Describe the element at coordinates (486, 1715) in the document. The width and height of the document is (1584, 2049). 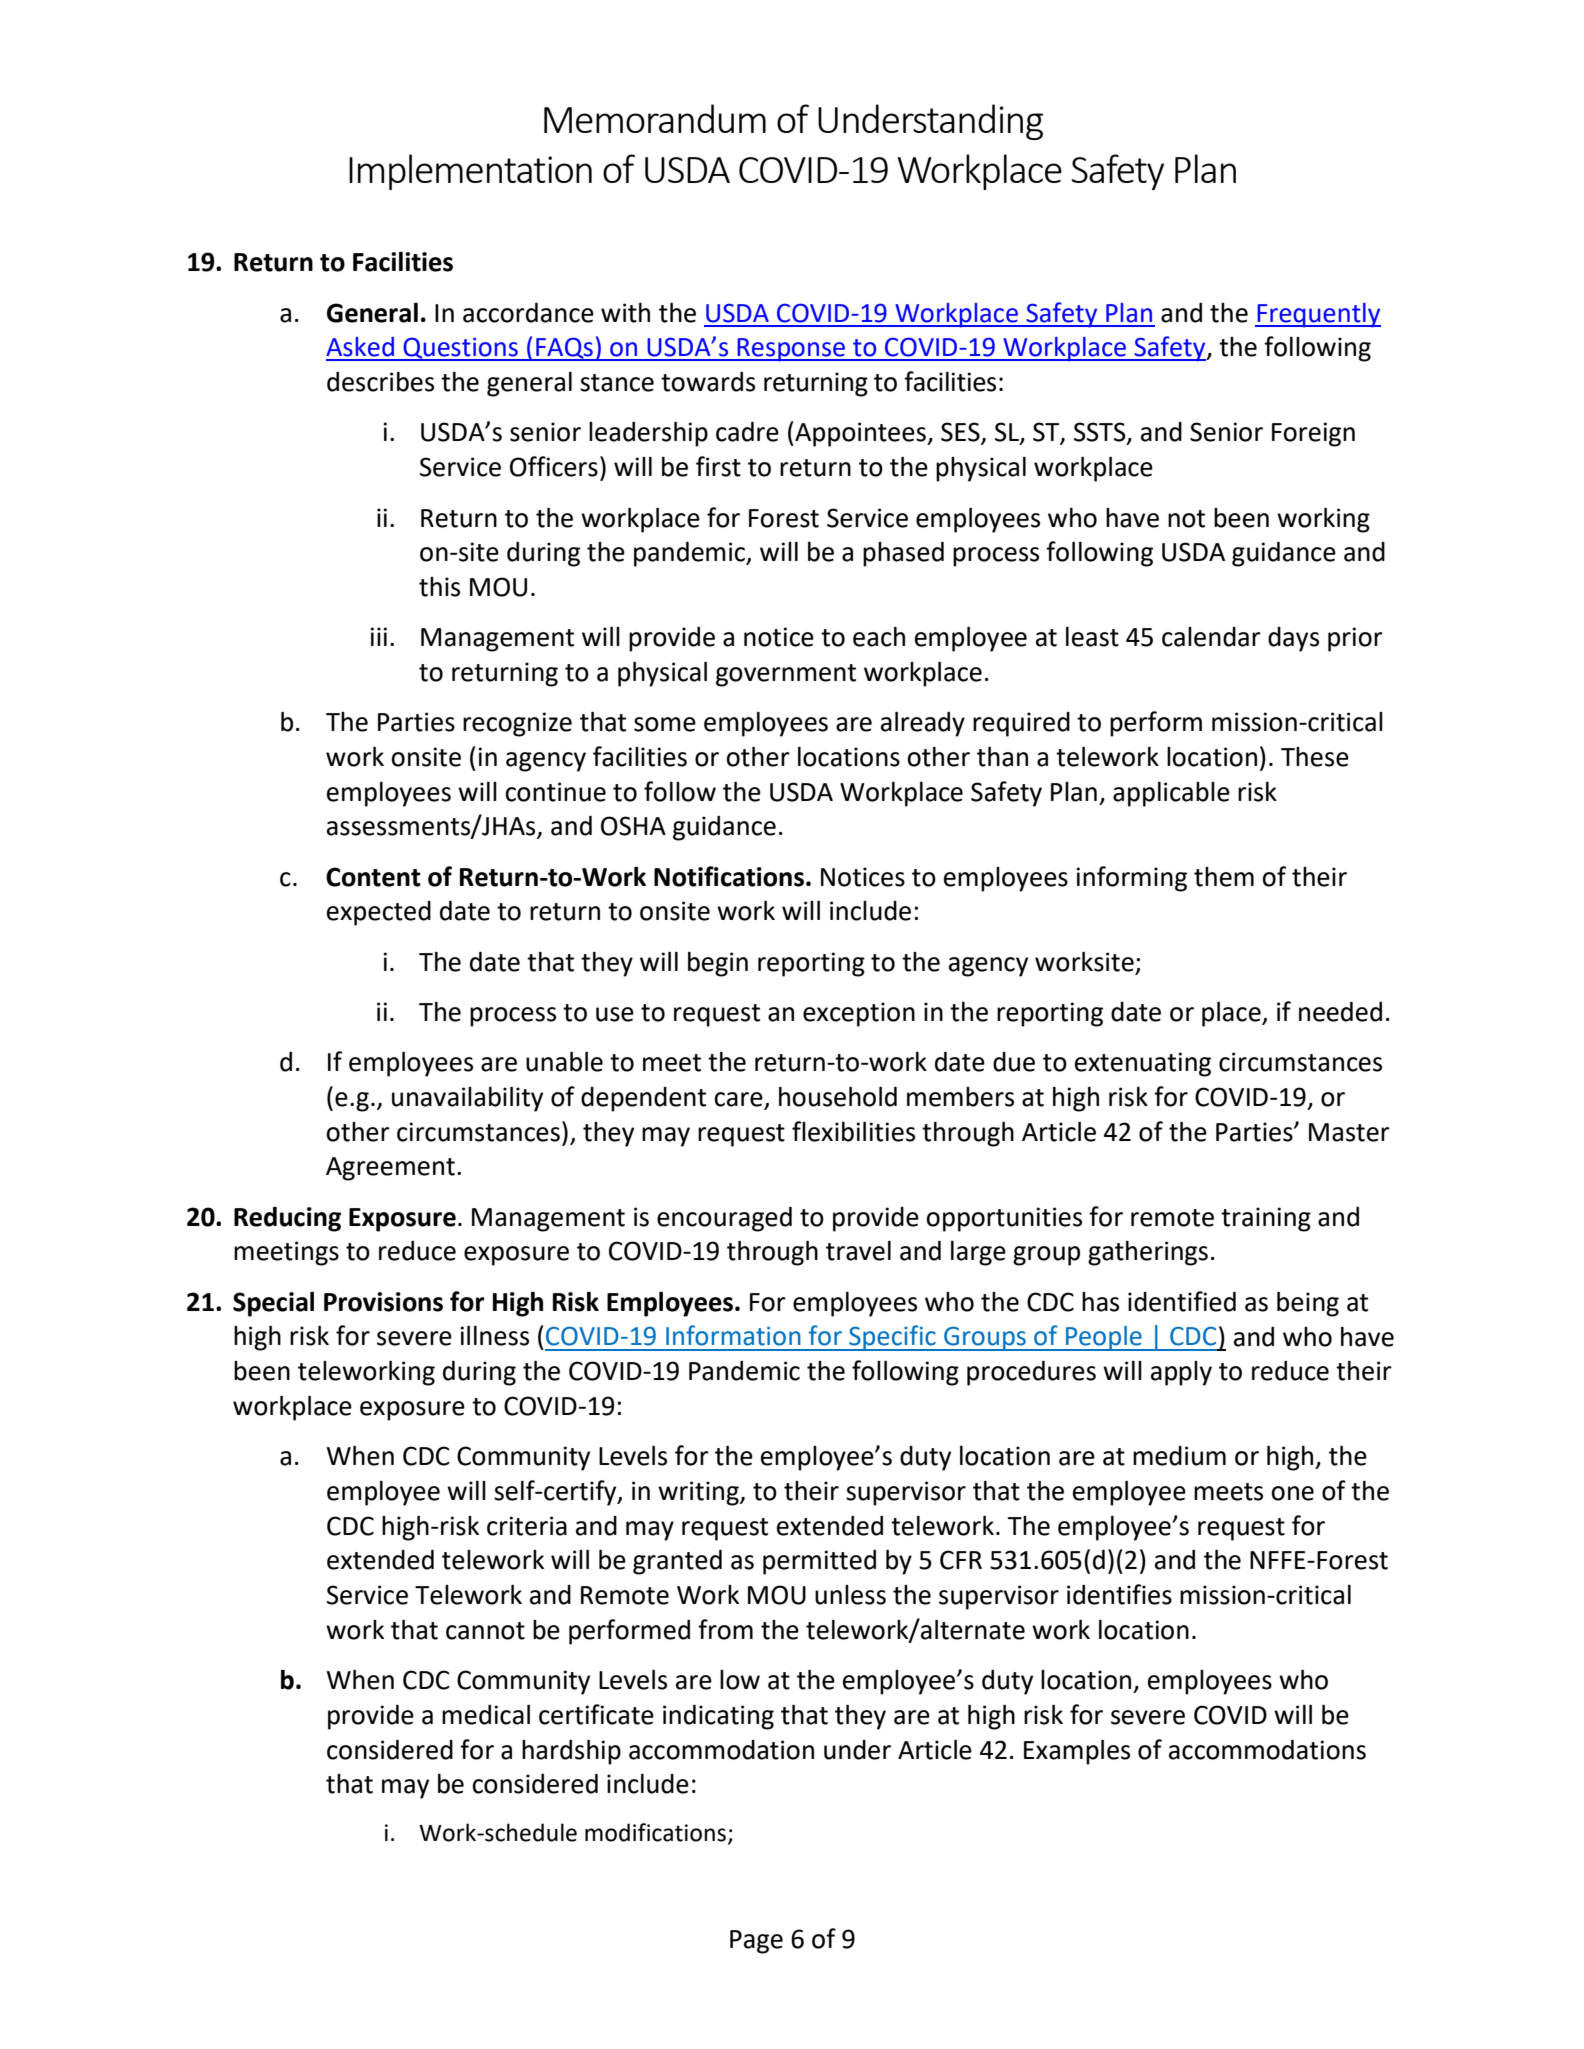
I see `medical` at that location.
